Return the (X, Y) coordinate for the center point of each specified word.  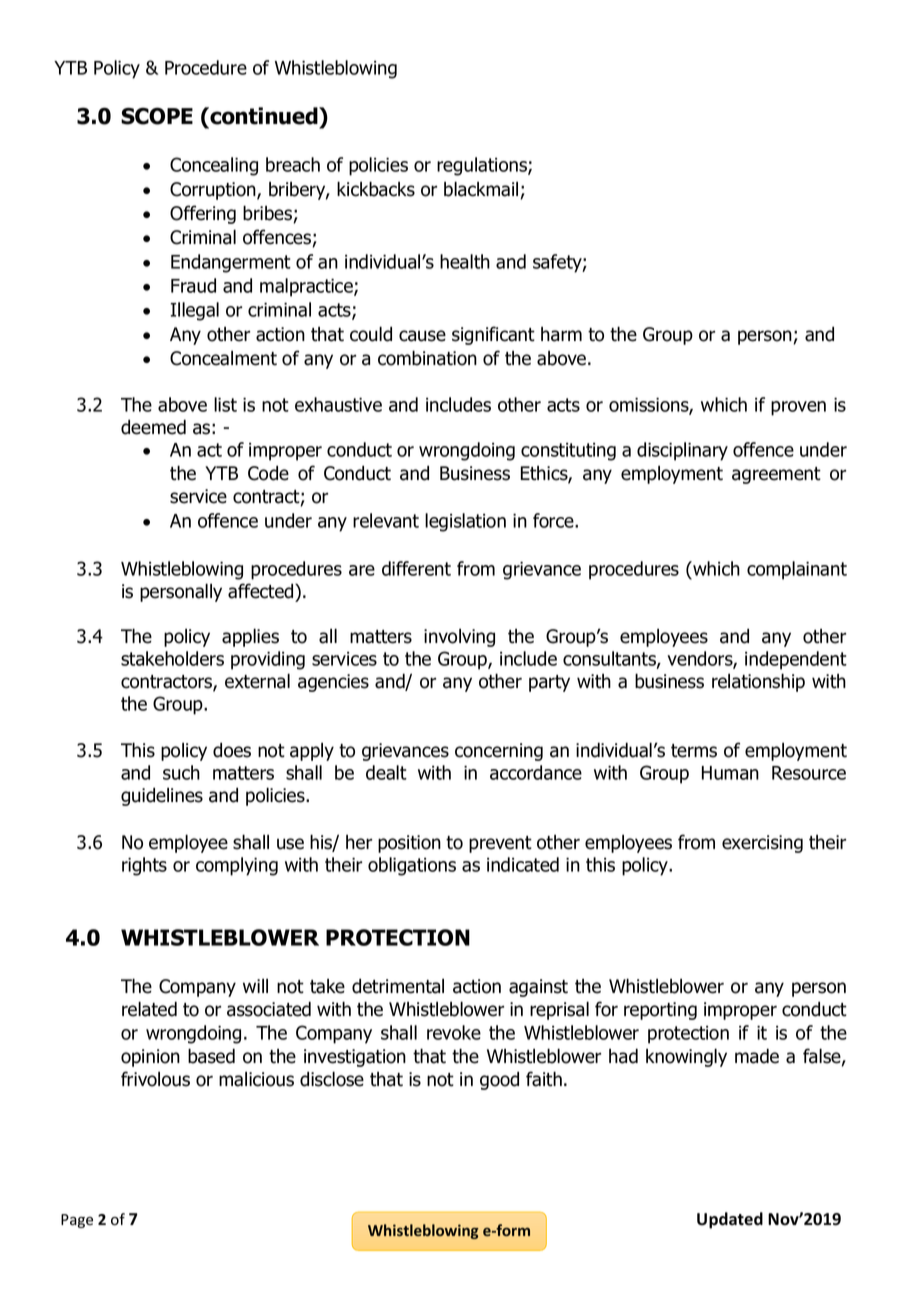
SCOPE (157, 116)
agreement (776, 475)
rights (144, 866)
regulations (483, 166)
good (499, 1080)
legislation (465, 522)
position (409, 844)
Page (77, 1221)
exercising (762, 844)
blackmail (482, 190)
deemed (153, 427)
